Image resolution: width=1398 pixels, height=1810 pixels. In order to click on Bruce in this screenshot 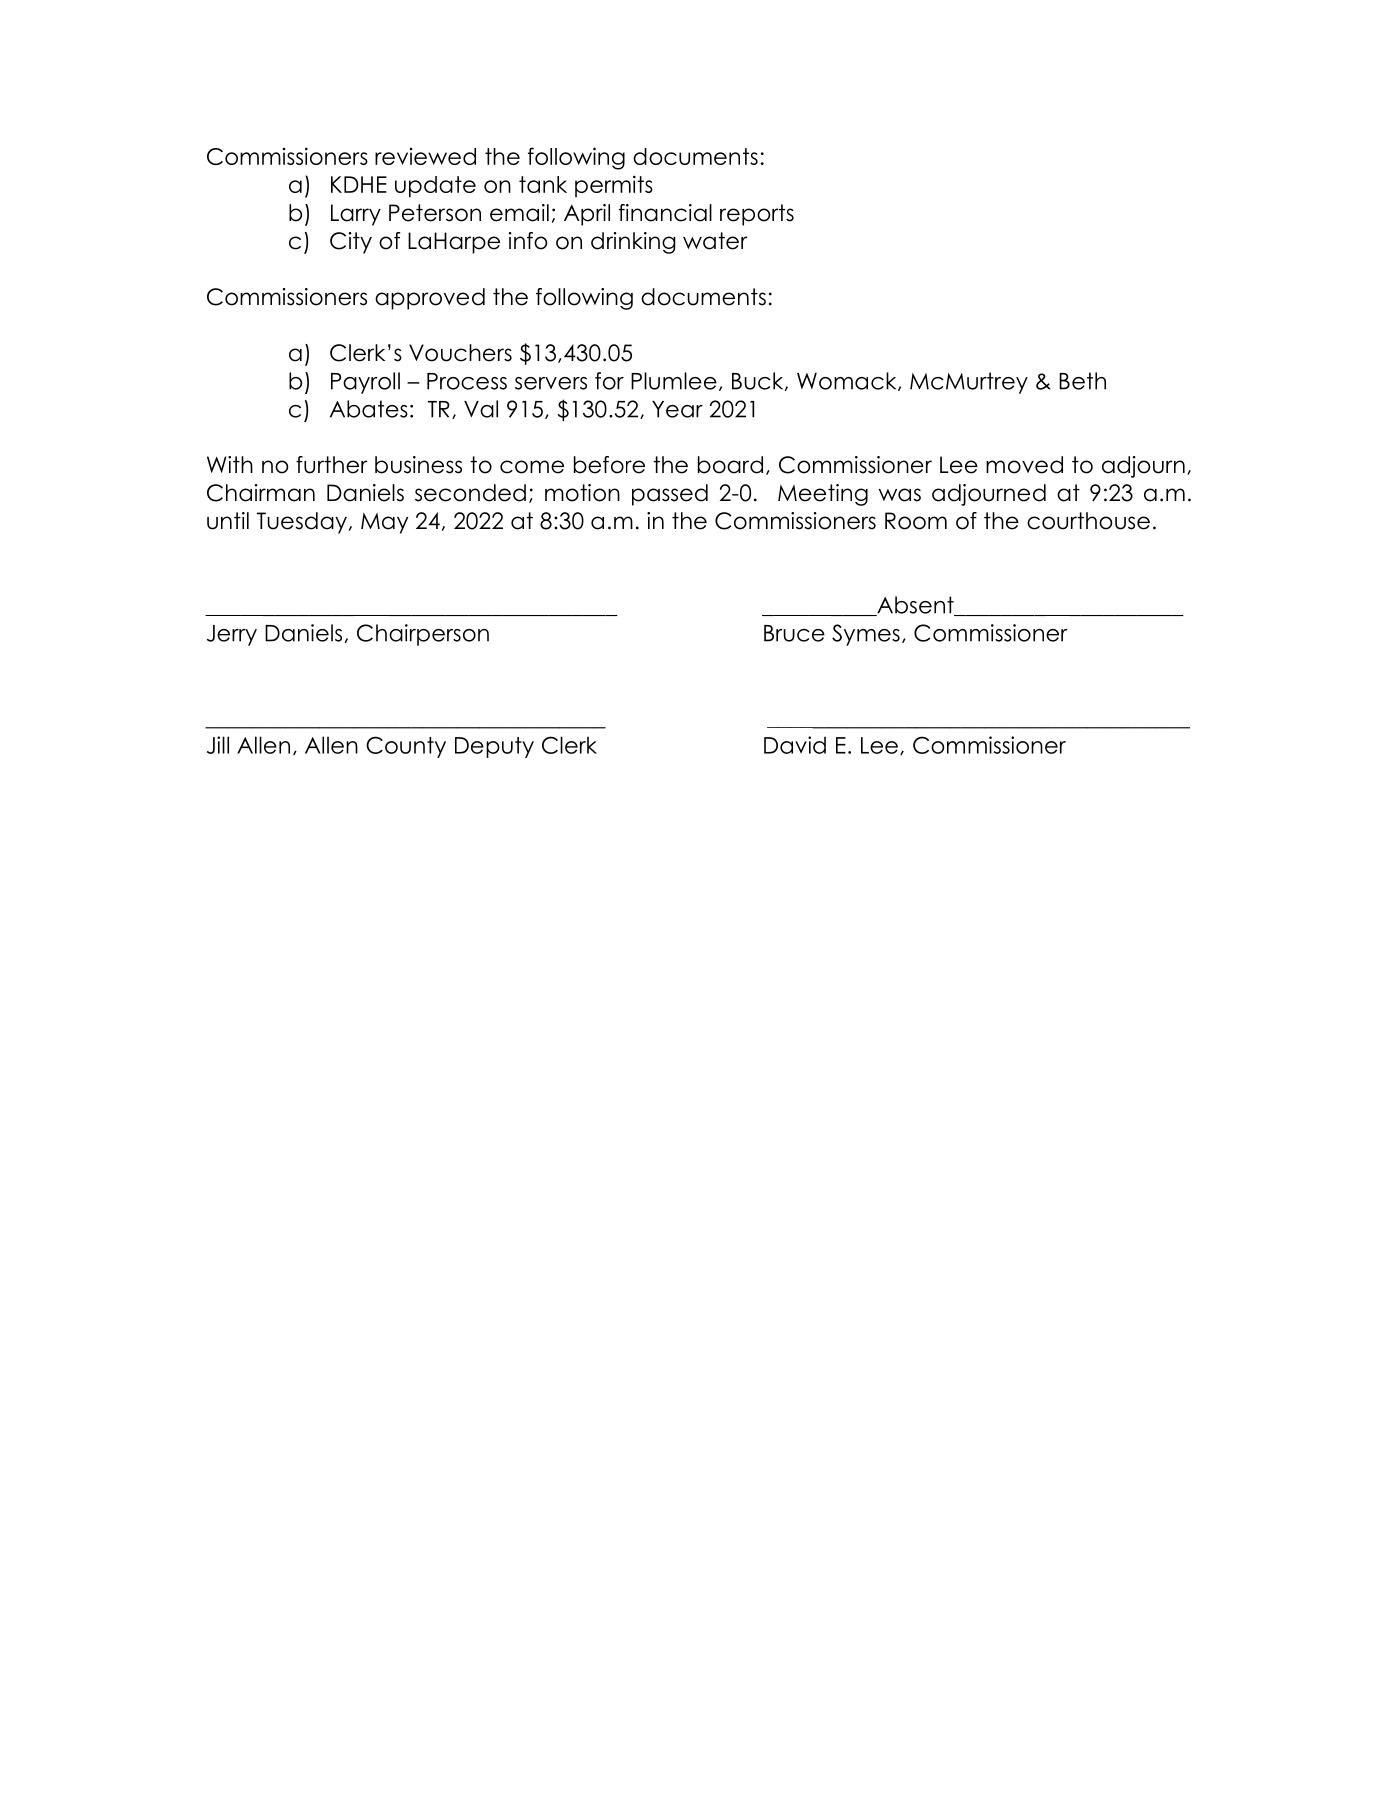, I will do `click(794, 633)`.
